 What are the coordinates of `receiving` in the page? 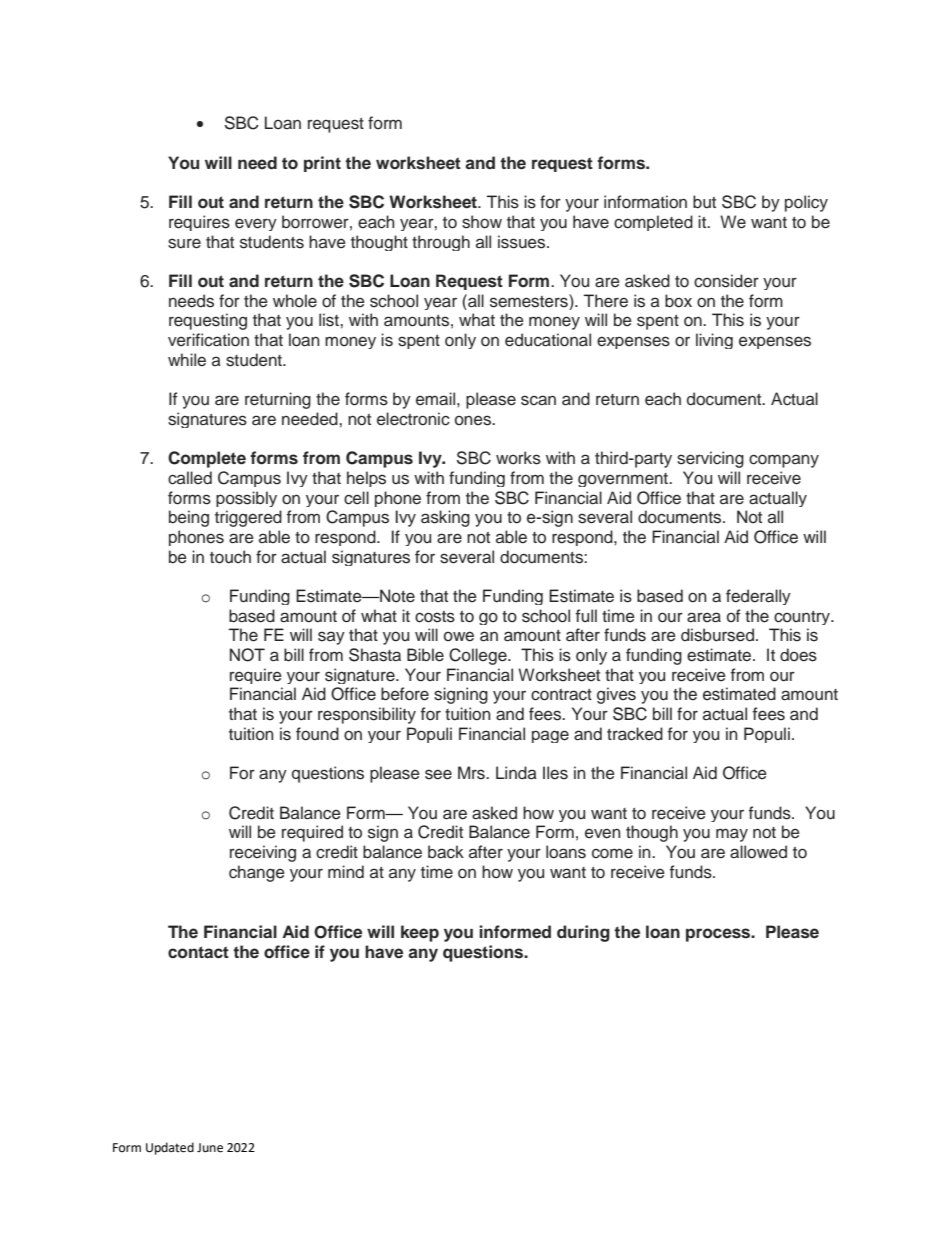 It's located at (263, 853).
